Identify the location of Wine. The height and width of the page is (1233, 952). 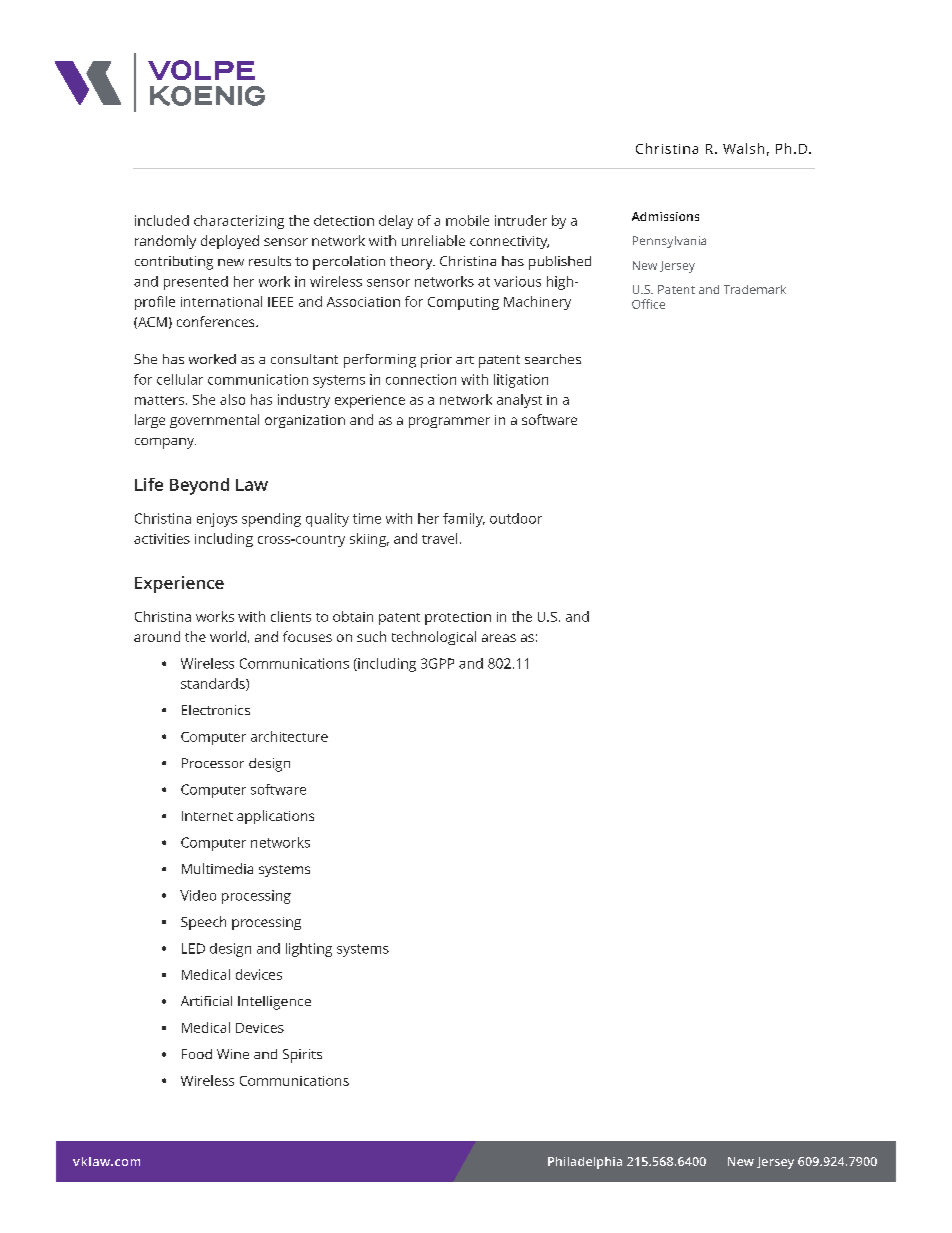
(233, 1054).
